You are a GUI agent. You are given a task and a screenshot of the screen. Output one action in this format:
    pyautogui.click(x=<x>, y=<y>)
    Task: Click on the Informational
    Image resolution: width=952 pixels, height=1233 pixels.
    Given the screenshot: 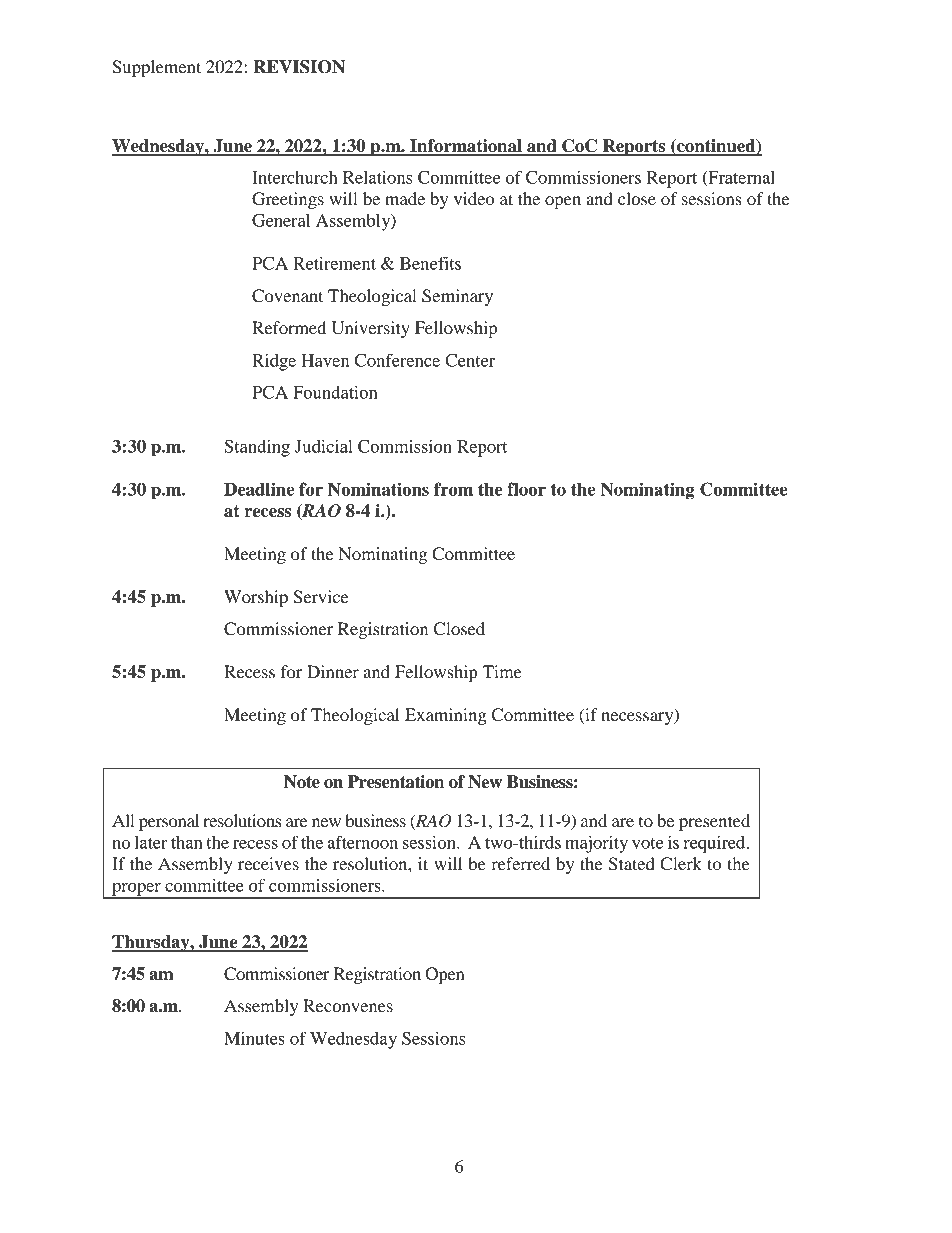 What is the action you would take?
    pyautogui.click(x=466, y=147)
